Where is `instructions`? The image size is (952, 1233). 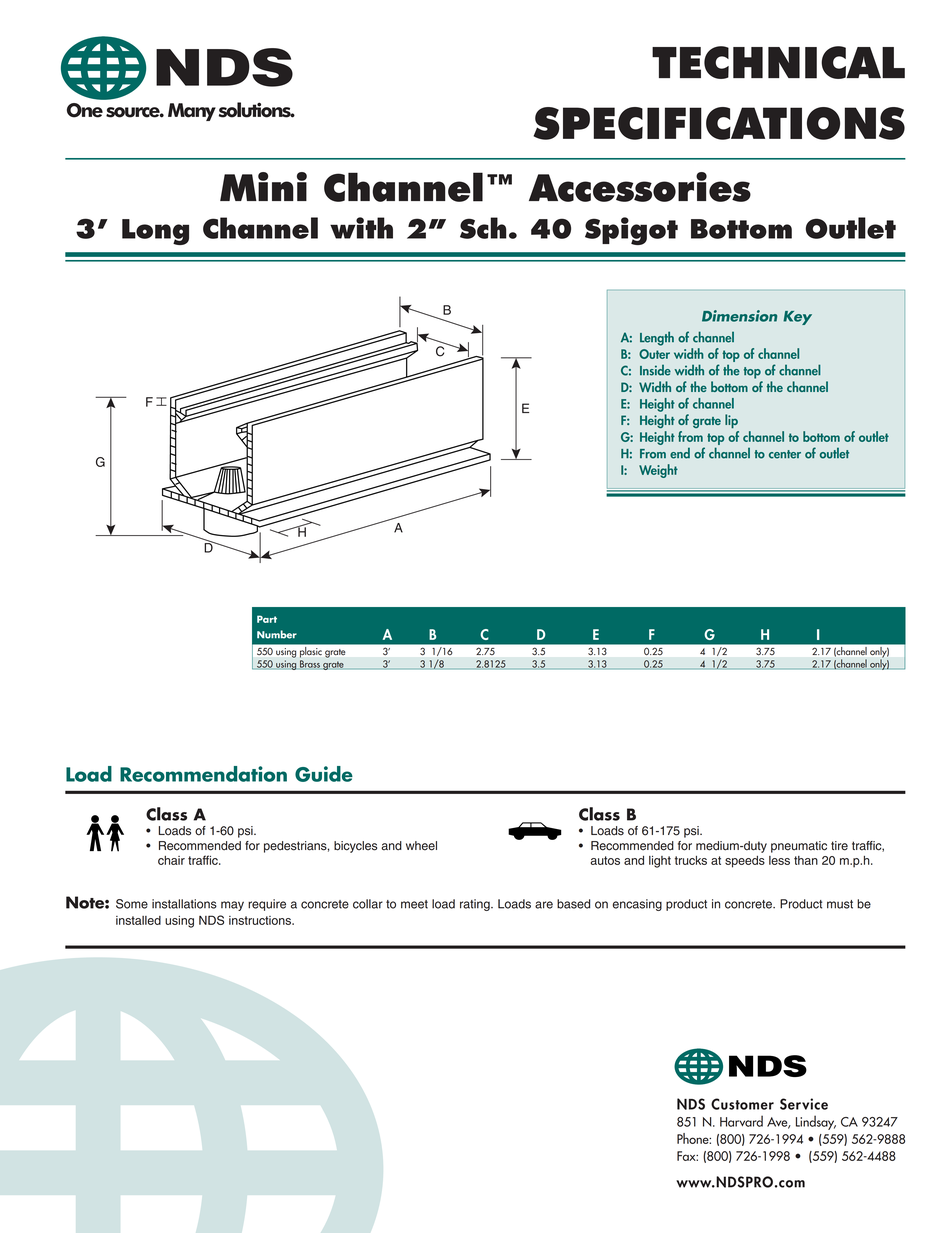 instructions is located at coordinates (261, 920).
